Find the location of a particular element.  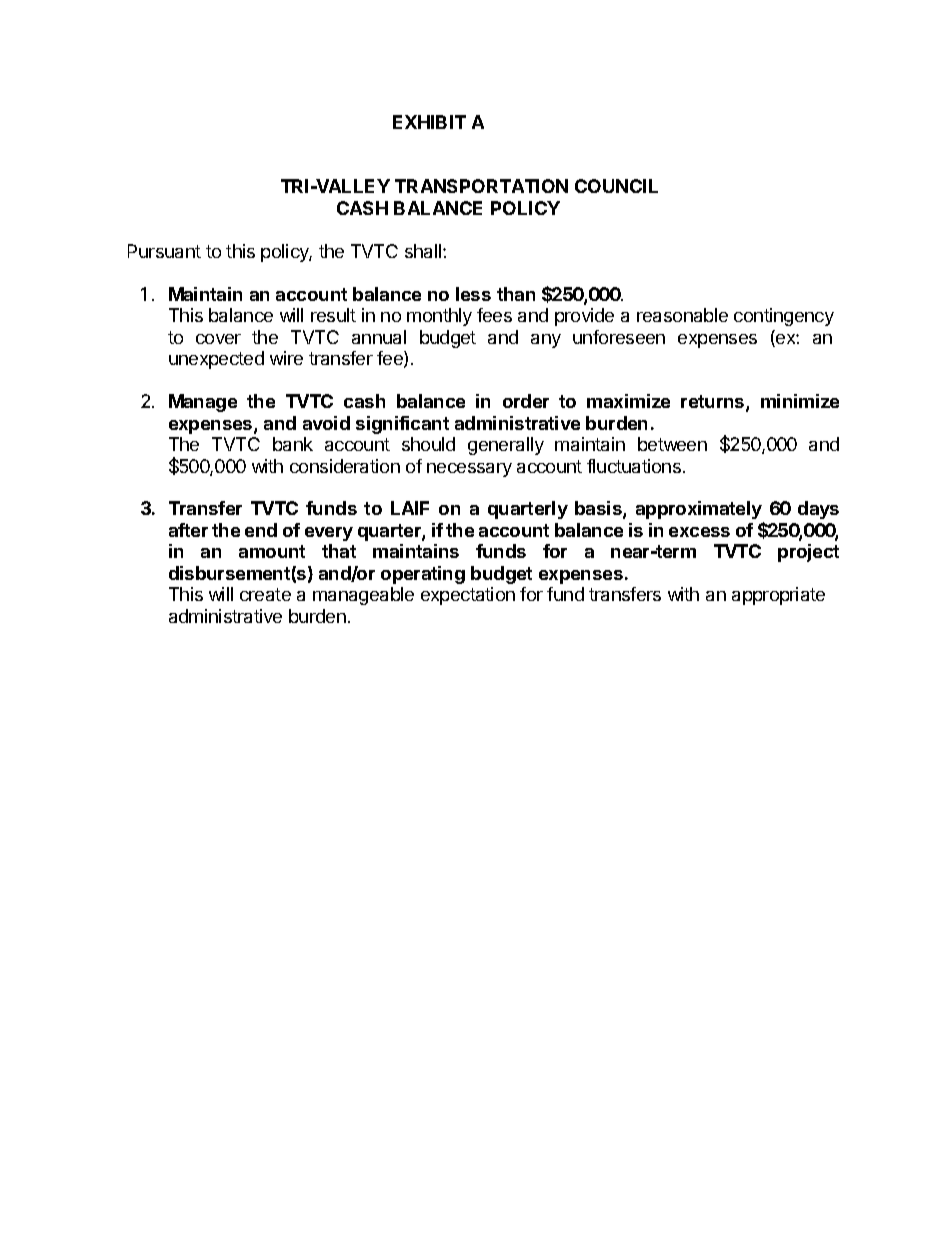

unexpected is located at coordinates (216, 360).
